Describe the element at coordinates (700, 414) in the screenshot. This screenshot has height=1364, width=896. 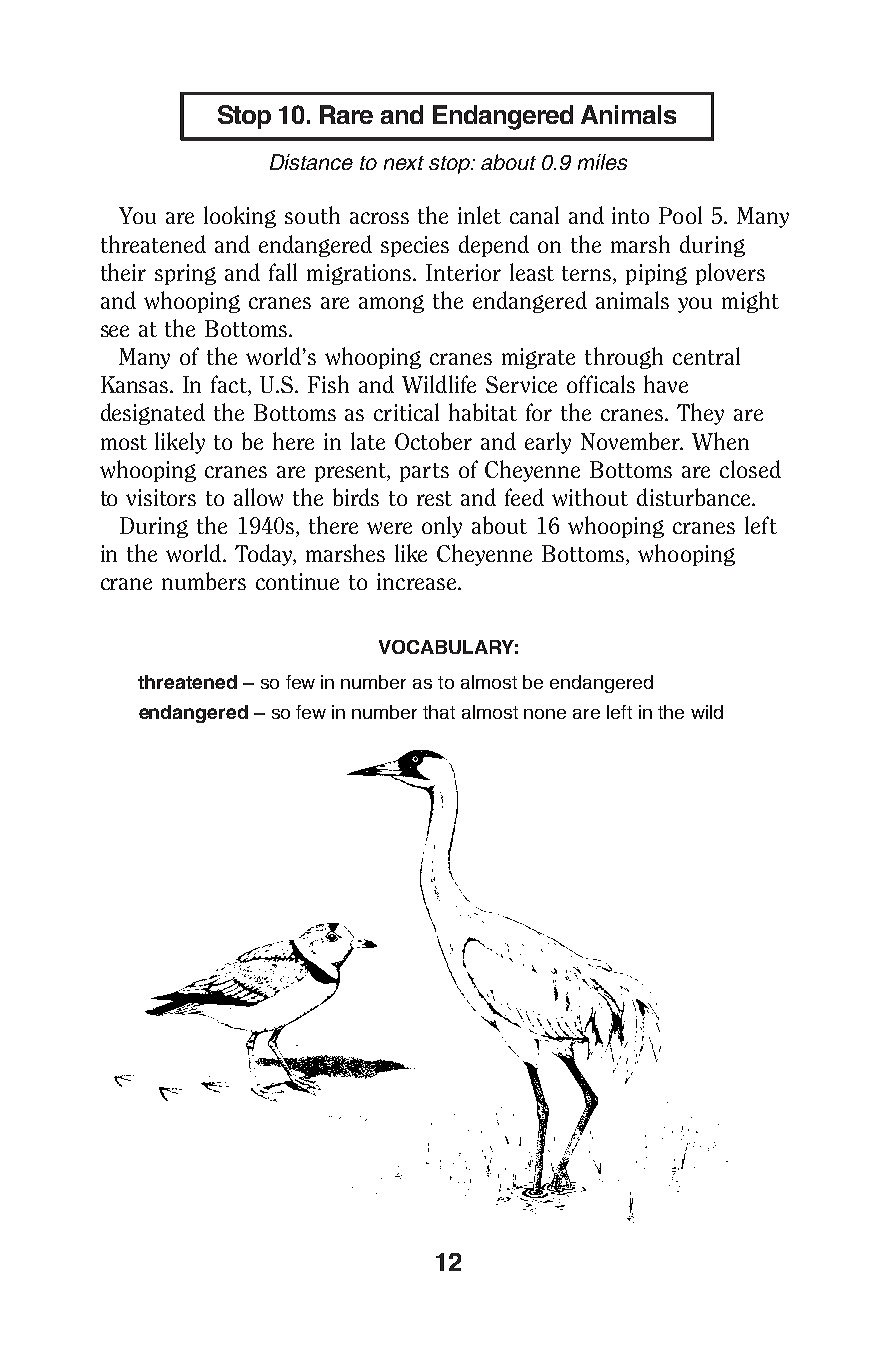
I see `They` at that location.
